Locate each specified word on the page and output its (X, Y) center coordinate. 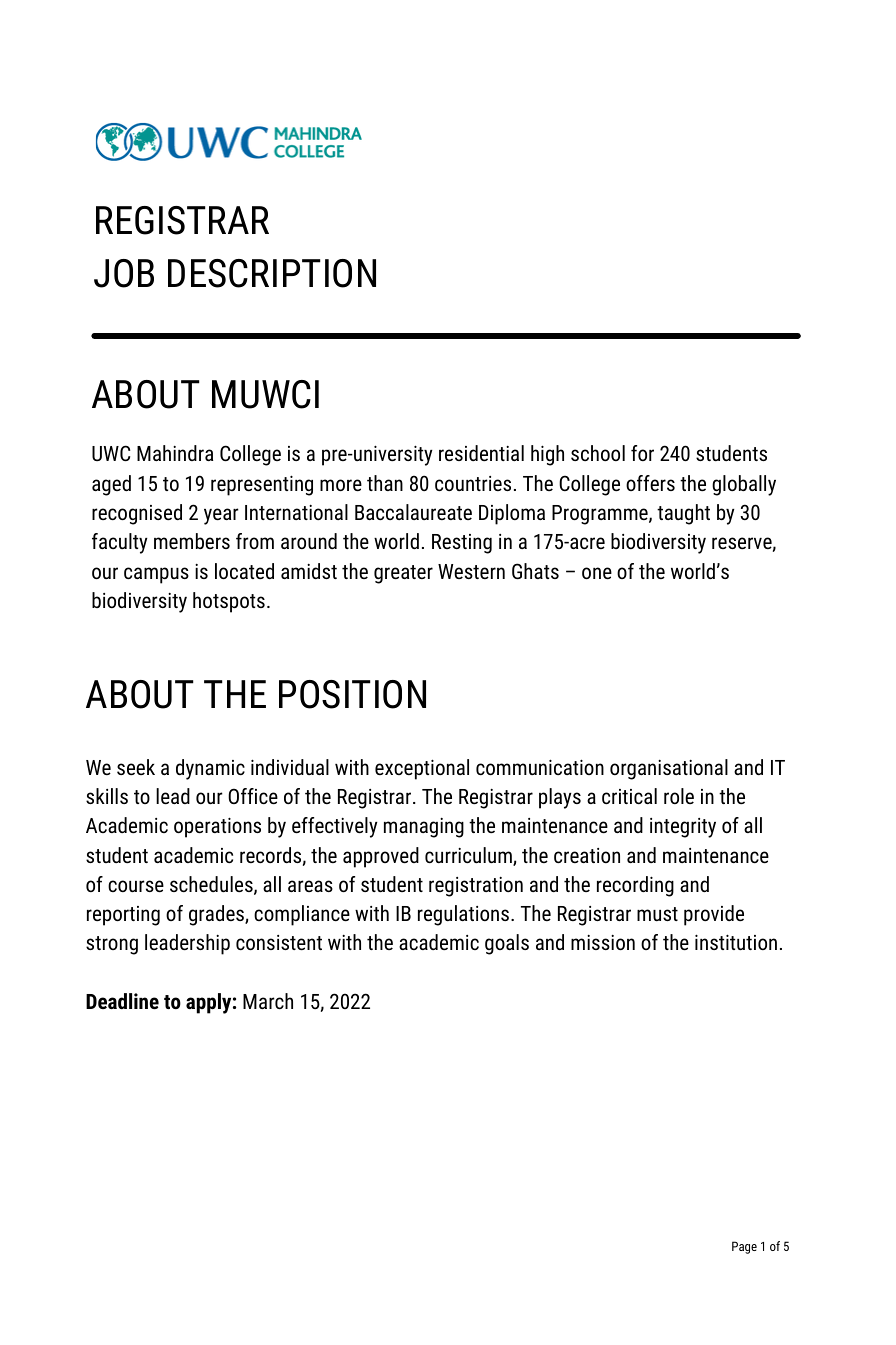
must (657, 914)
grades (217, 915)
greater (403, 574)
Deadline (122, 1001)
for (642, 453)
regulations (465, 915)
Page (744, 1247)
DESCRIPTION (272, 273)
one (597, 573)
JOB (124, 273)
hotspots (229, 602)
